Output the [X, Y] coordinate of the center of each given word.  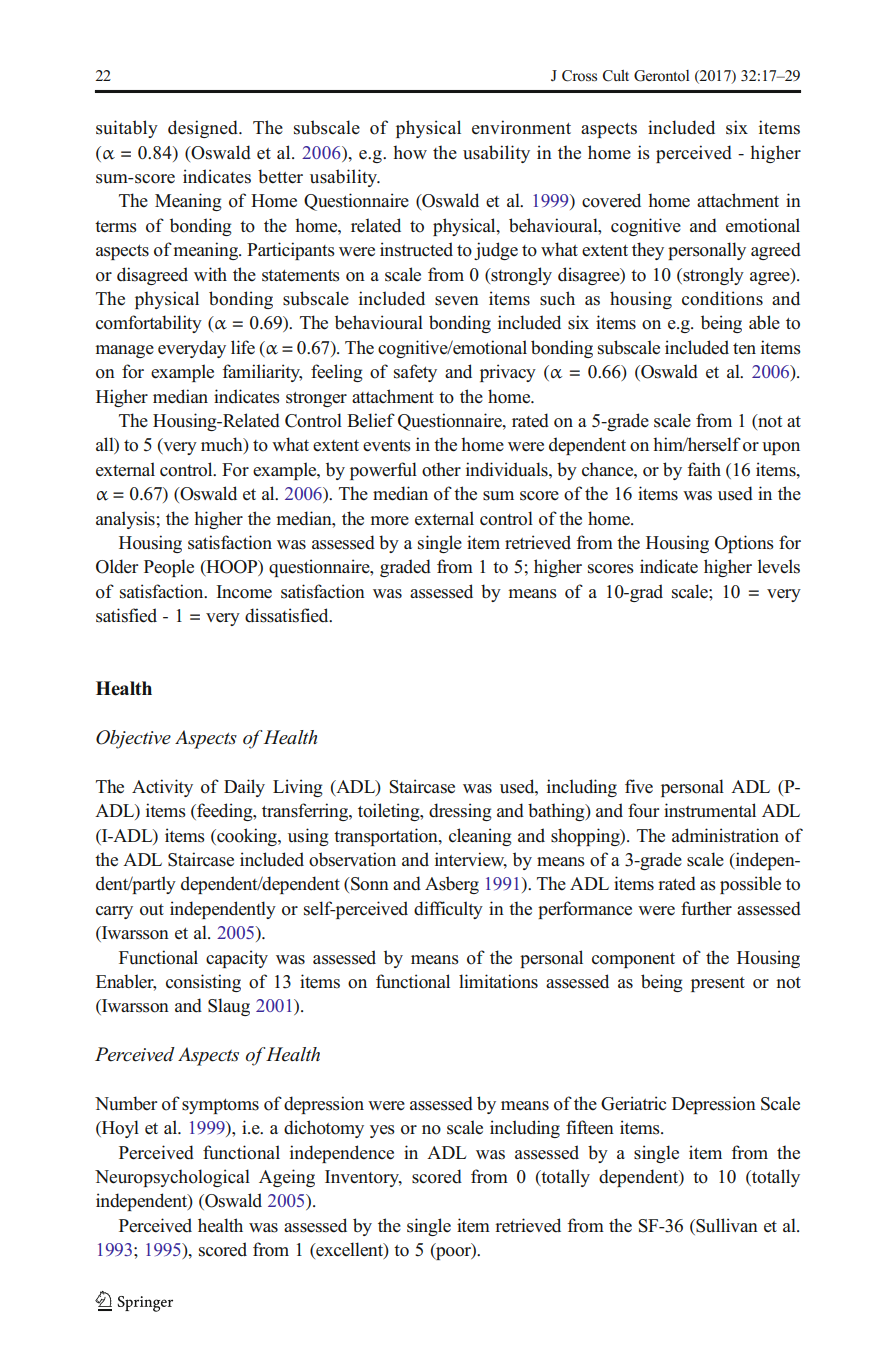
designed [204, 129]
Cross [579, 76]
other [441, 469]
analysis [125, 520]
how [410, 152]
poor [453, 1253]
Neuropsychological [172, 1178]
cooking [247, 837]
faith [704, 469]
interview [471, 860]
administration [725, 835]
